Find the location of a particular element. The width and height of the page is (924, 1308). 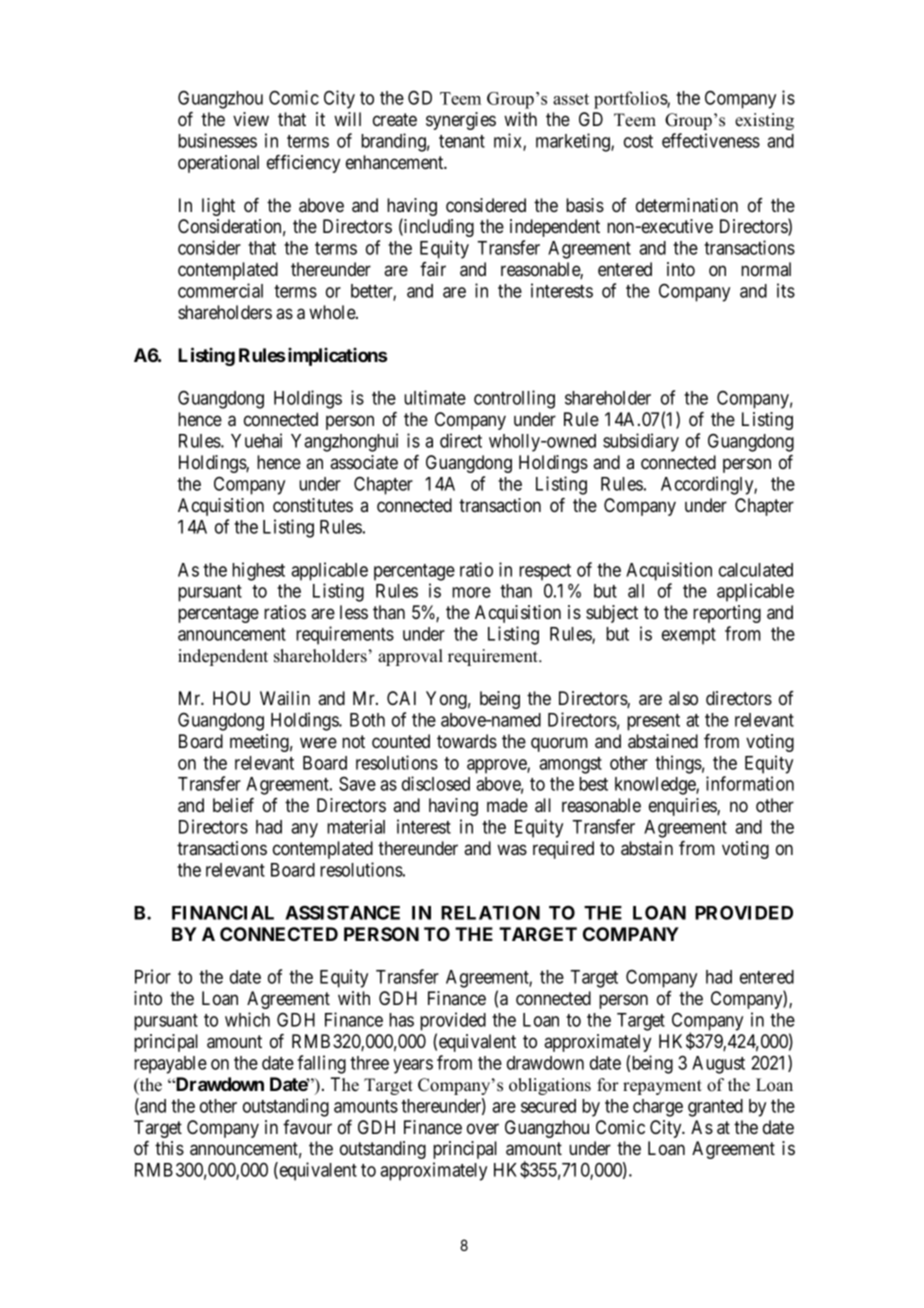

subsidiary is located at coordinates (641, 442).
